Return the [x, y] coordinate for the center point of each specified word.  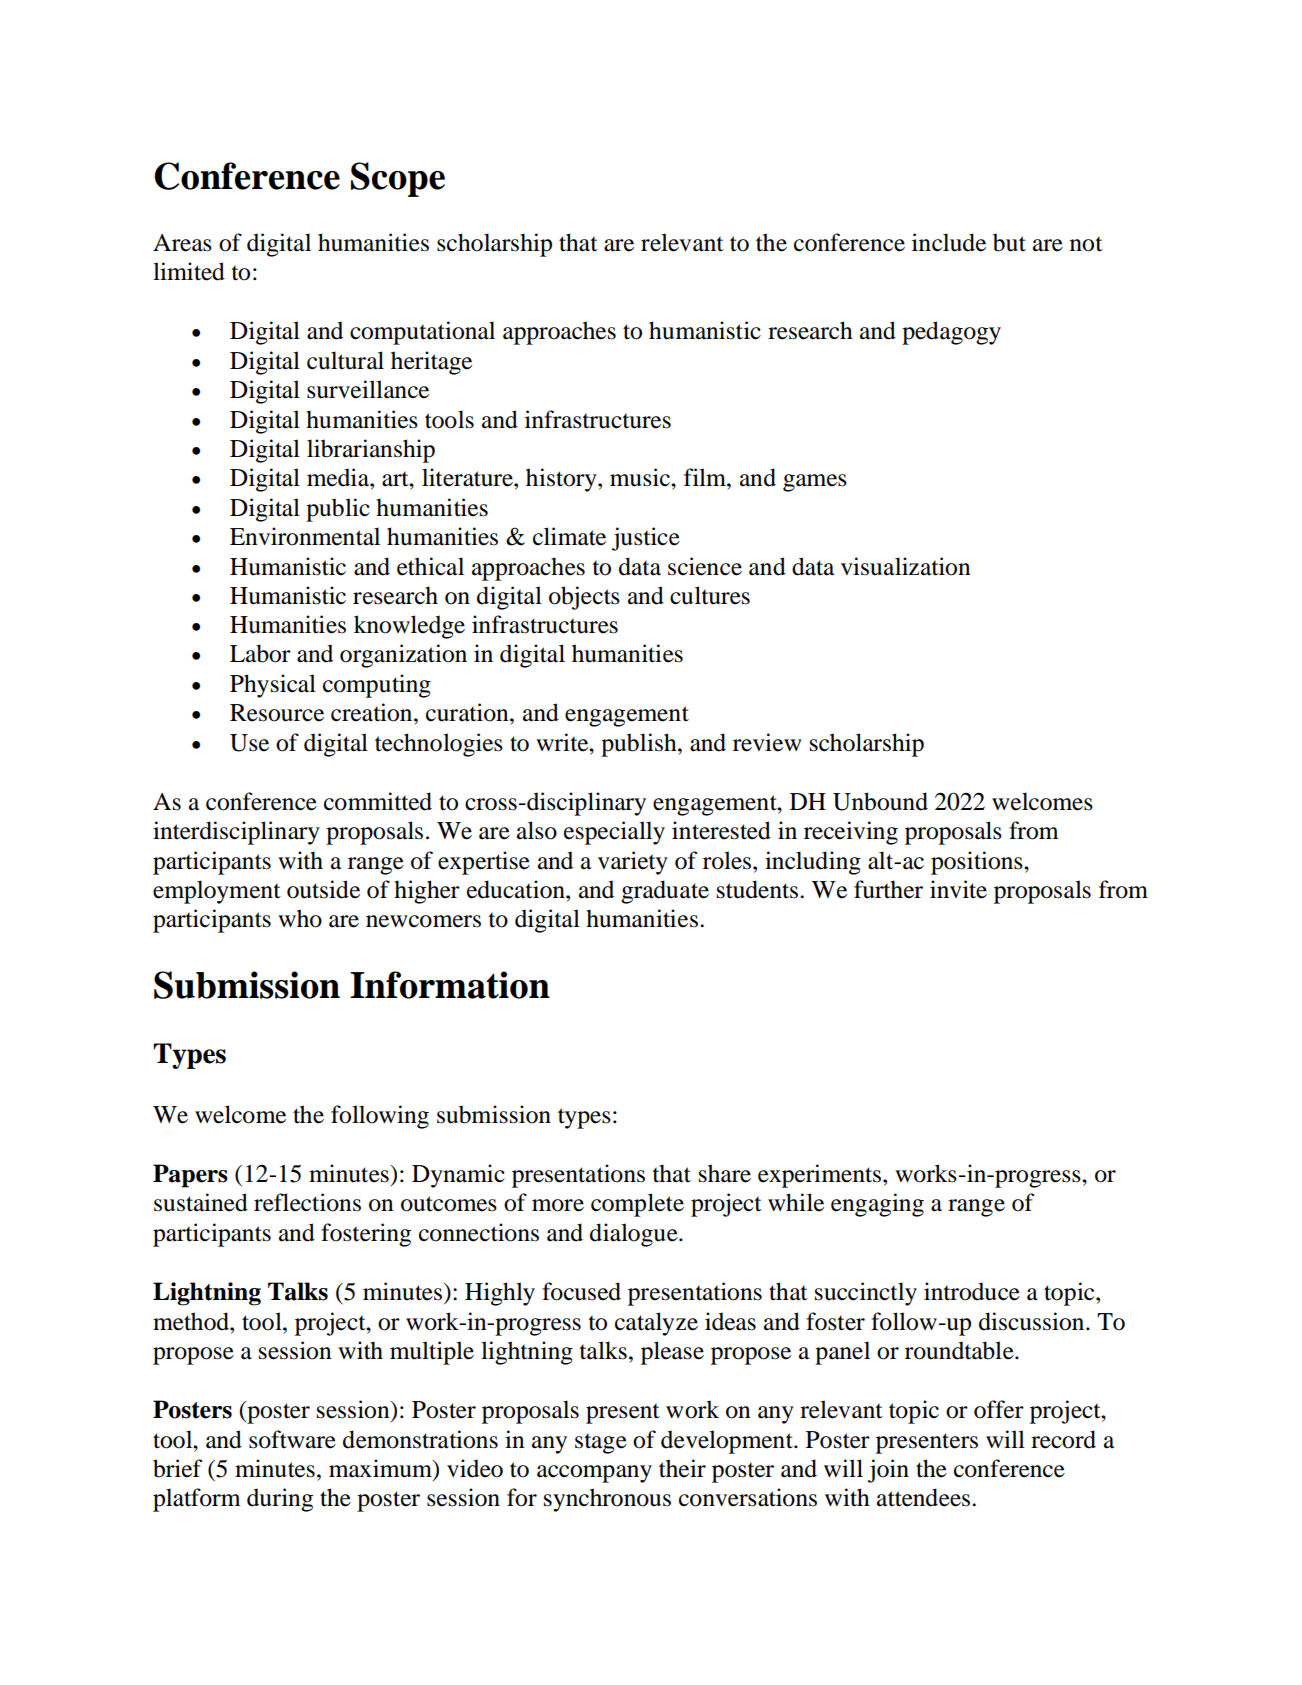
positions [978, 863]
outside [323, 889]
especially [614, 833]
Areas [182, 243]
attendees [925, 1497]
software [292, 1439]
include [949, 242]
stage [601, 1443]
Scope [398, 179]
